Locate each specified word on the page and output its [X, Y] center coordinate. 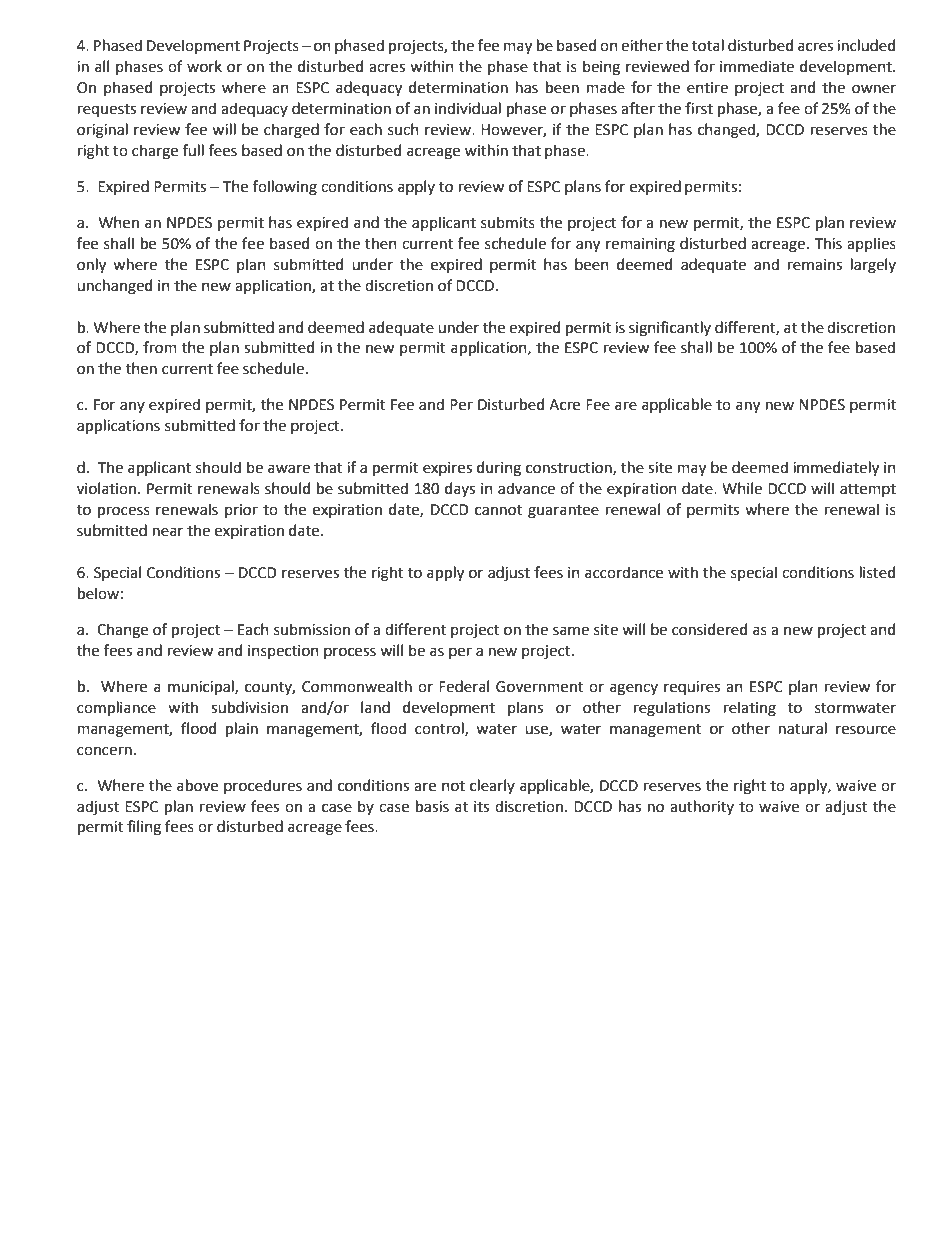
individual [468, 108]
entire [707, 88]
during [499, 469]
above [197, 785]
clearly [492, 786]
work [204, 66]
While [742, 488]
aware [289, 469]
